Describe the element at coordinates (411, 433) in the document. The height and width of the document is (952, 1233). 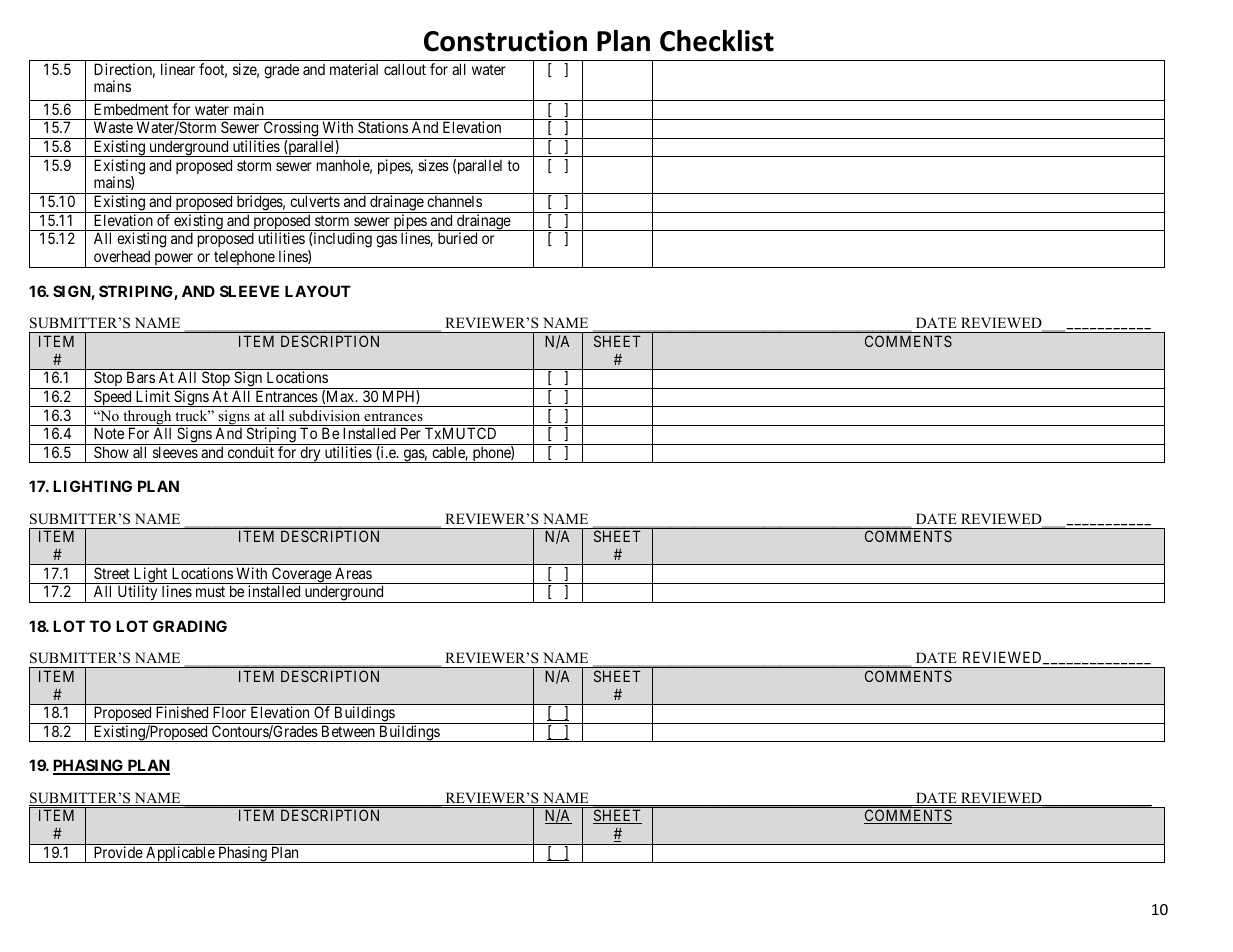
I see `Per` at that location.
